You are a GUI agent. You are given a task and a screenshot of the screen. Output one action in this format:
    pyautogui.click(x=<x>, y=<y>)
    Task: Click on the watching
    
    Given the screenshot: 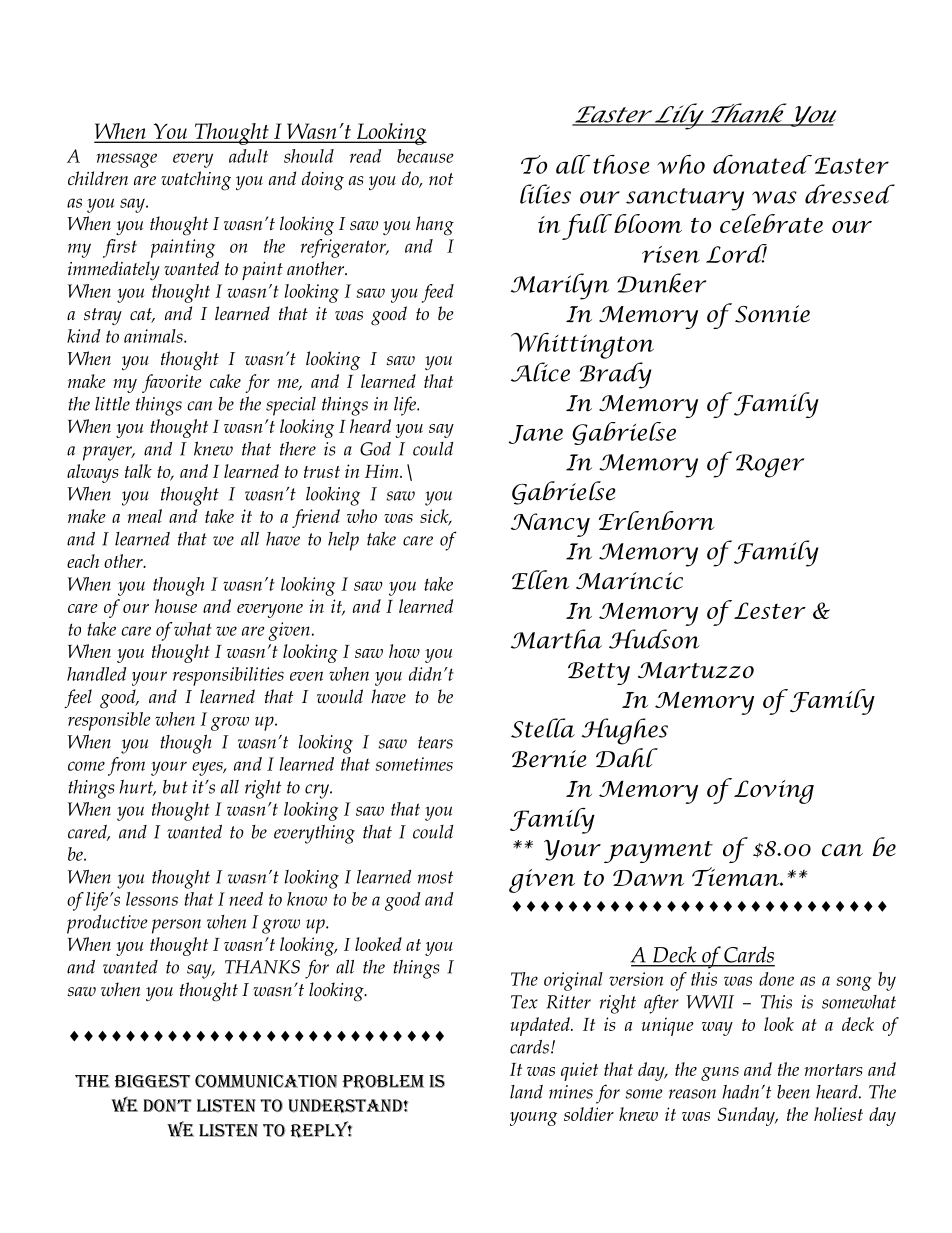 What is the action you would take?
    pyautogui.click(x=196, y=181)
